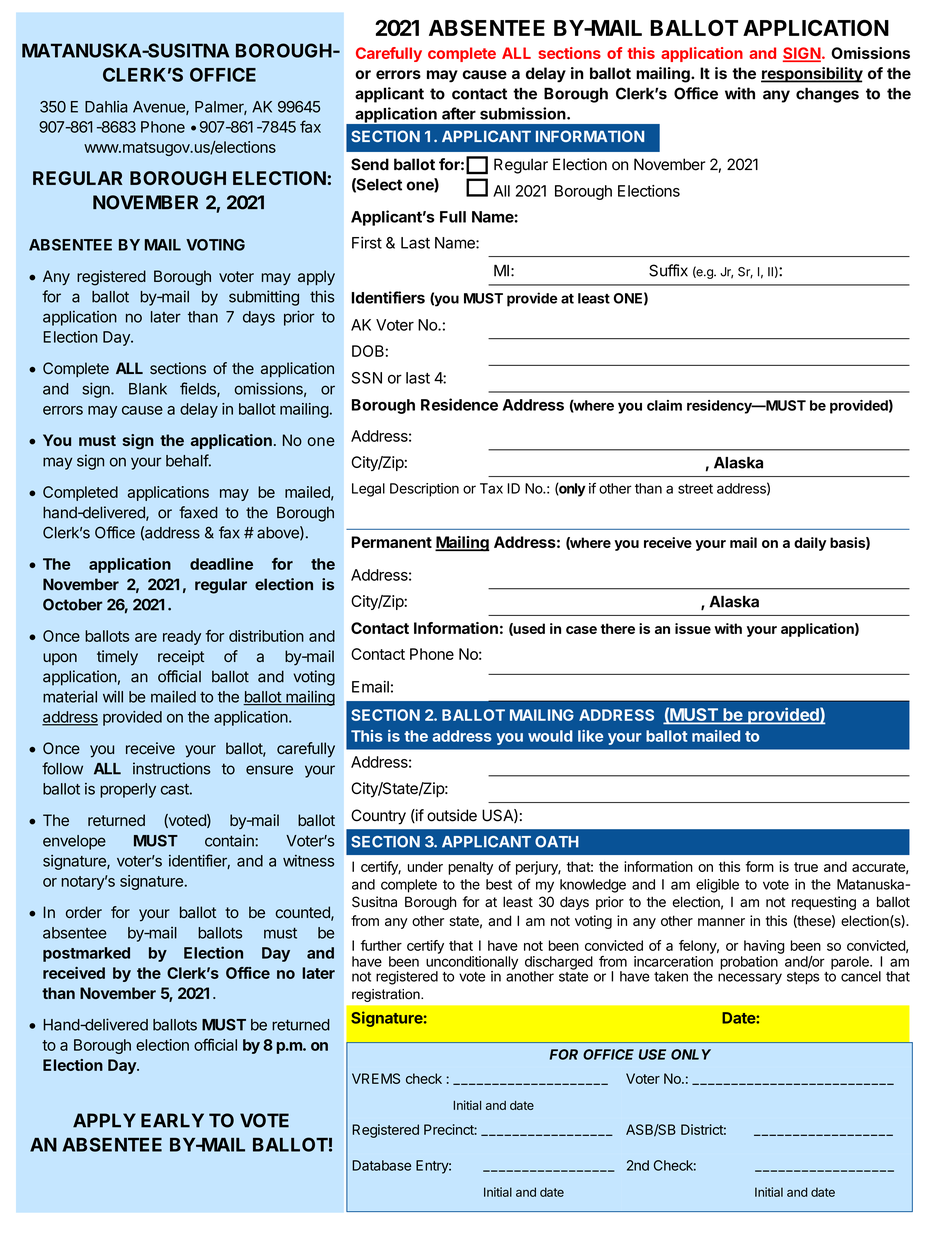 Image resolution: width=952 pixels, height=1233 pixels. What do you see at coordinates (160, 108) in the screenshot?
I see `Avenue` at bounding box center [160, 108].
